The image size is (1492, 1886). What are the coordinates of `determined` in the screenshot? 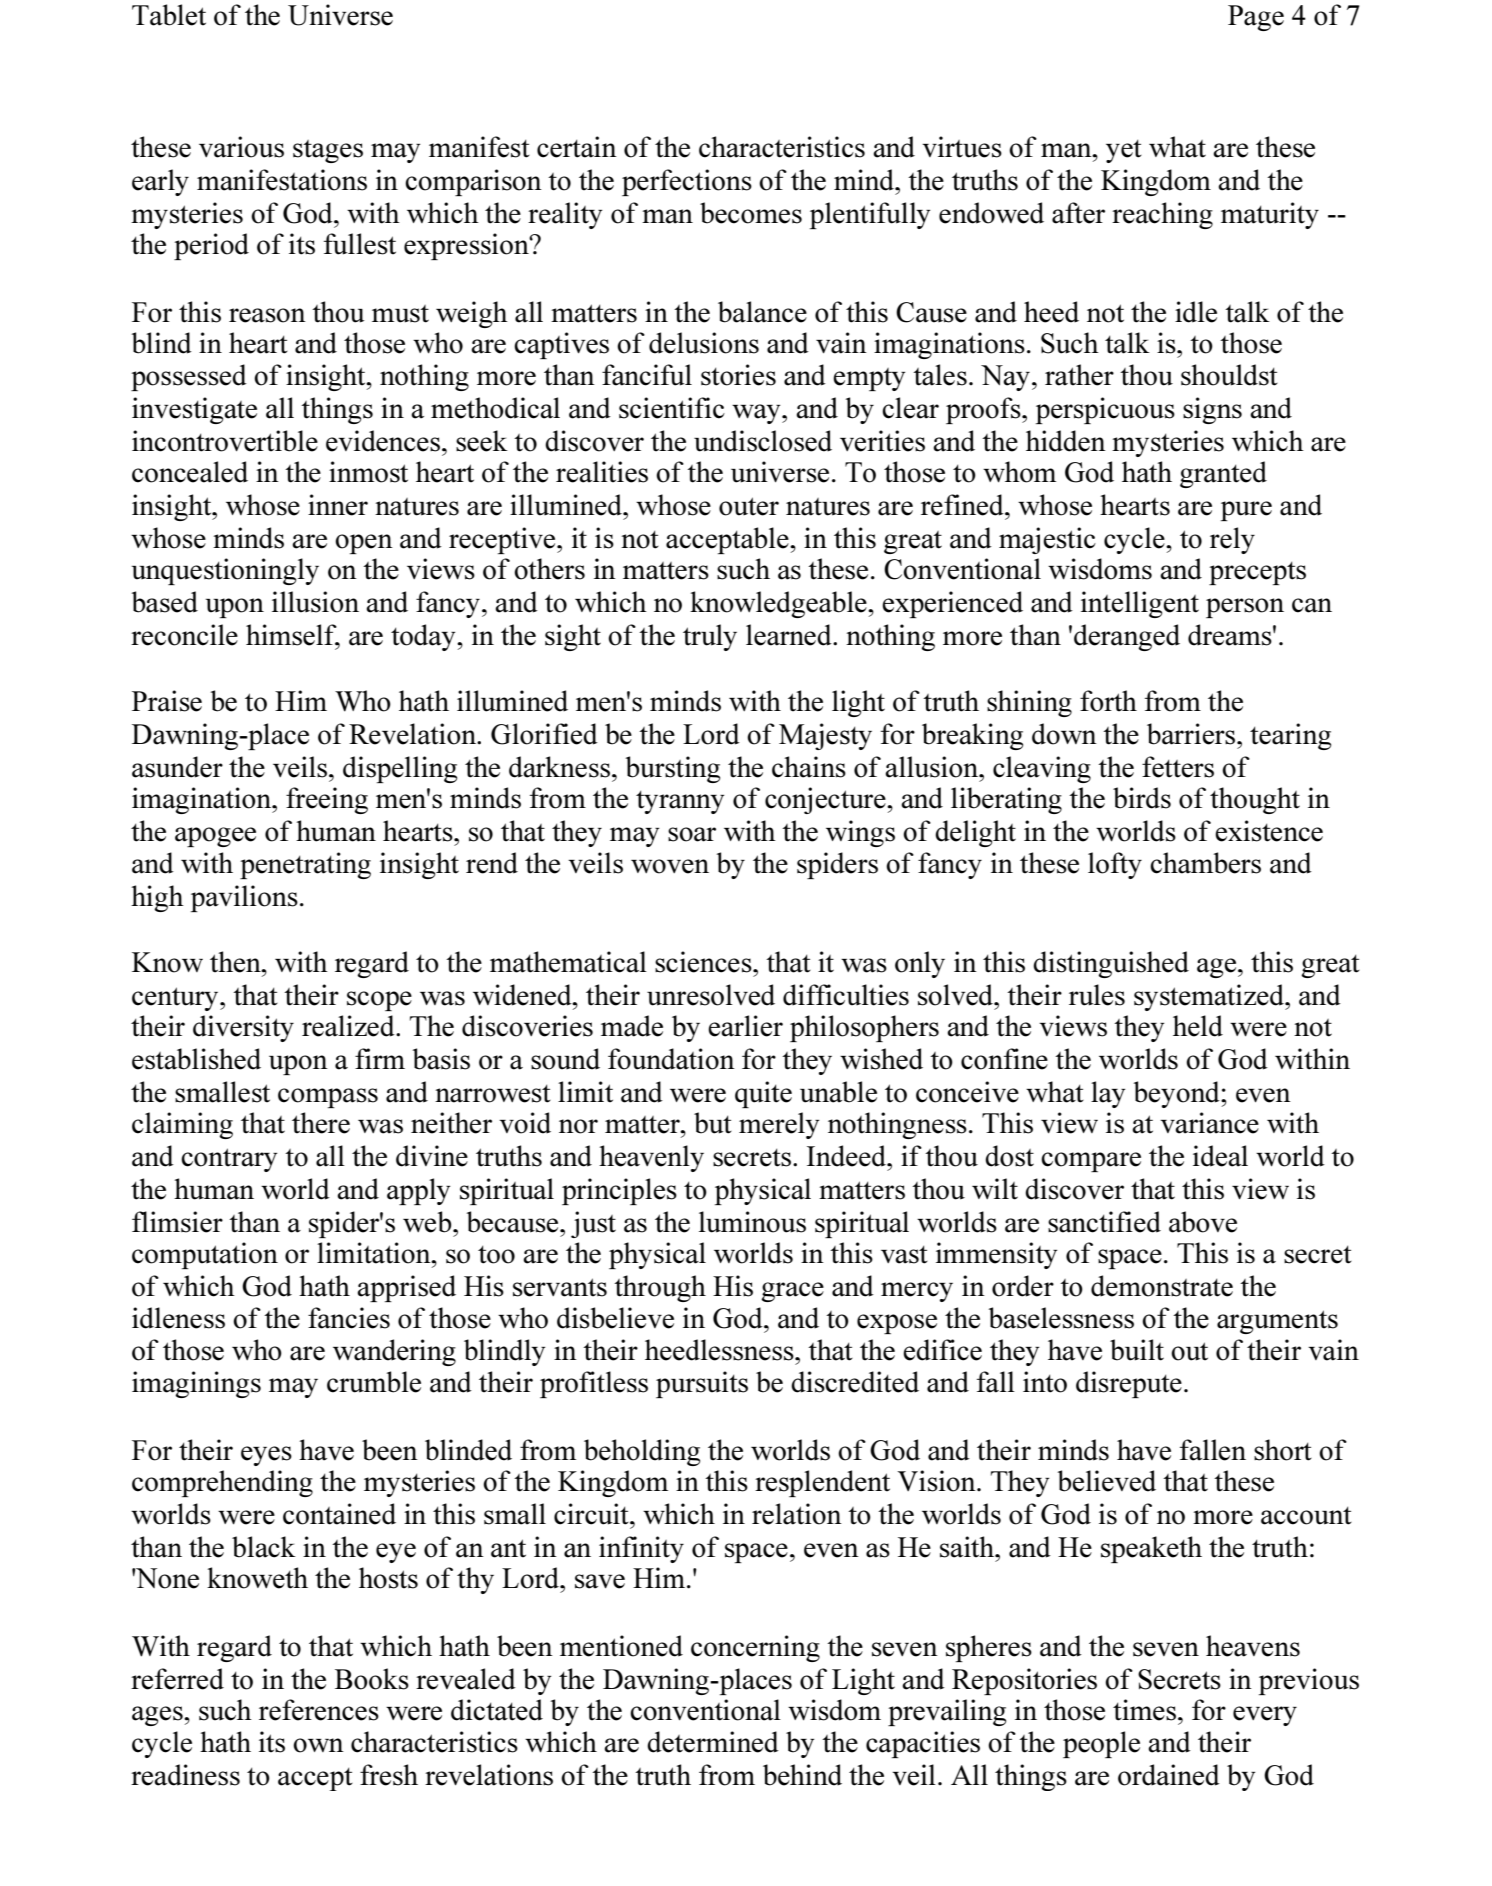 It's located at (713, 1742).
